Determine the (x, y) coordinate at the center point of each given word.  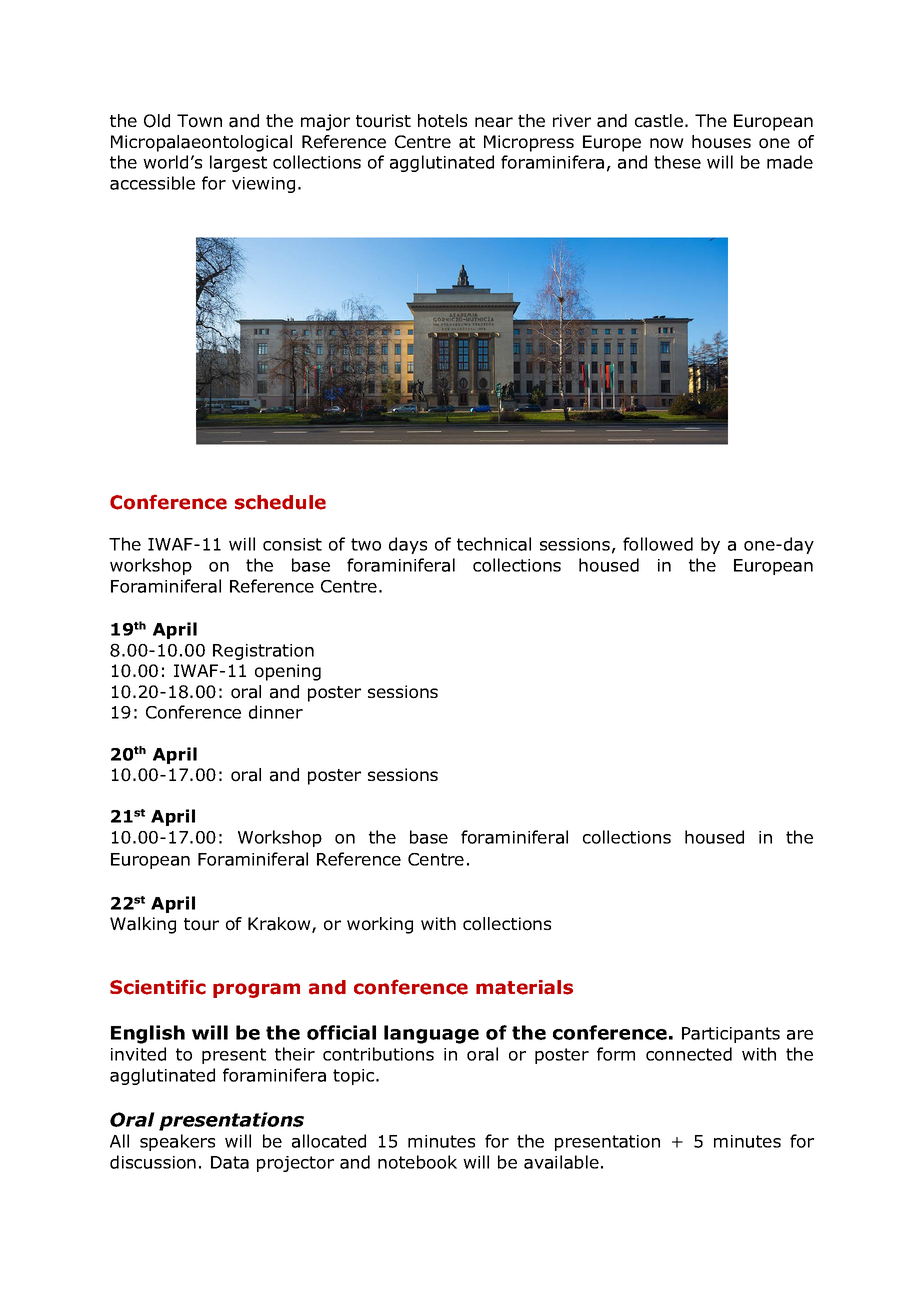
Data (230, 1162)
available (561, 1162)
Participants (731, 1035)
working (380, 925)
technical (494, 544)
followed (658, 544)
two (366, 544)
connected (689, 1054)
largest (238, 163)
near (494, 122)
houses (721, 142)
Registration (263, 652)
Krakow (280, 925)
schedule (280, 502)
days (408, 545)
